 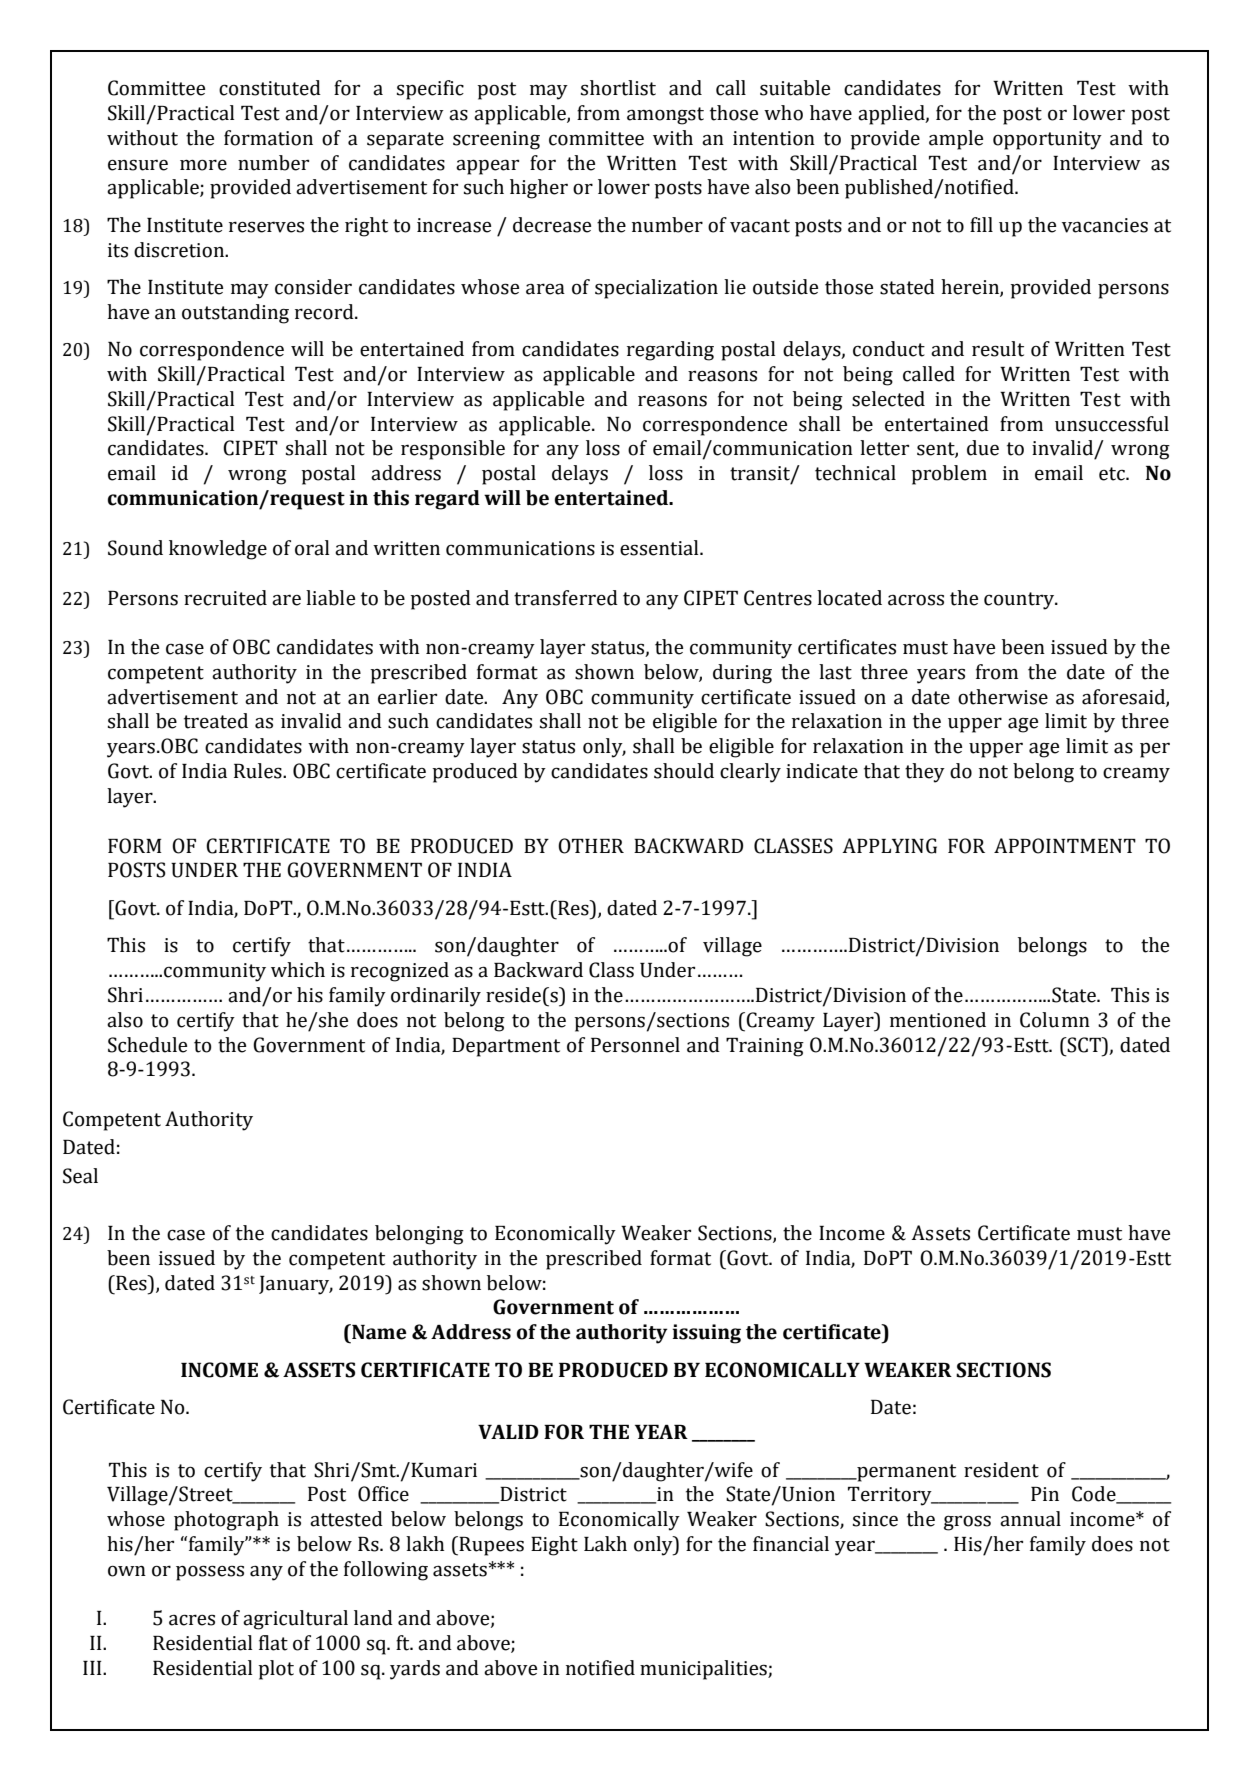 I want to click on shortlist, so click(x=618, y=88).
